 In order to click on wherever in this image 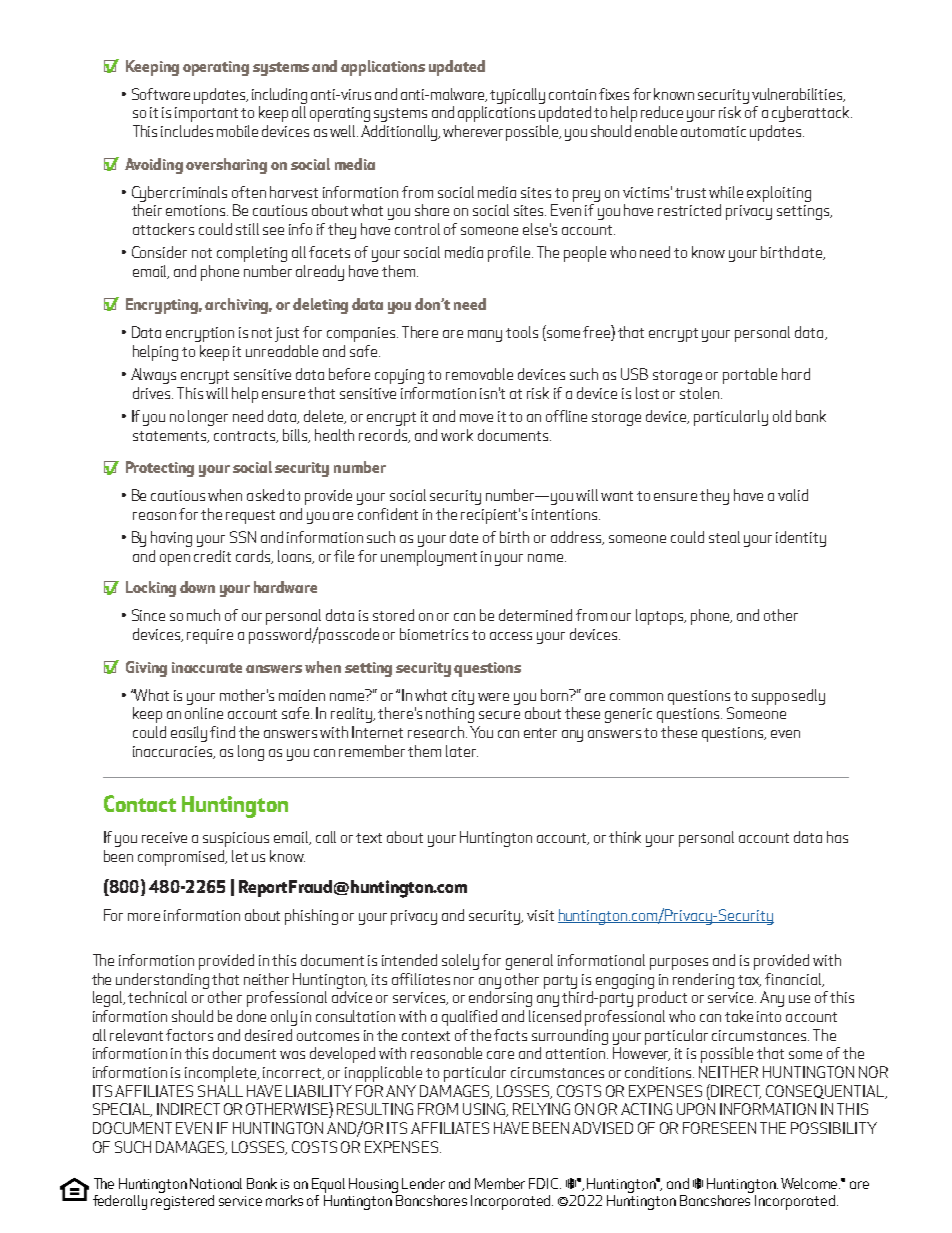, I will do `click(473, 131)`.
